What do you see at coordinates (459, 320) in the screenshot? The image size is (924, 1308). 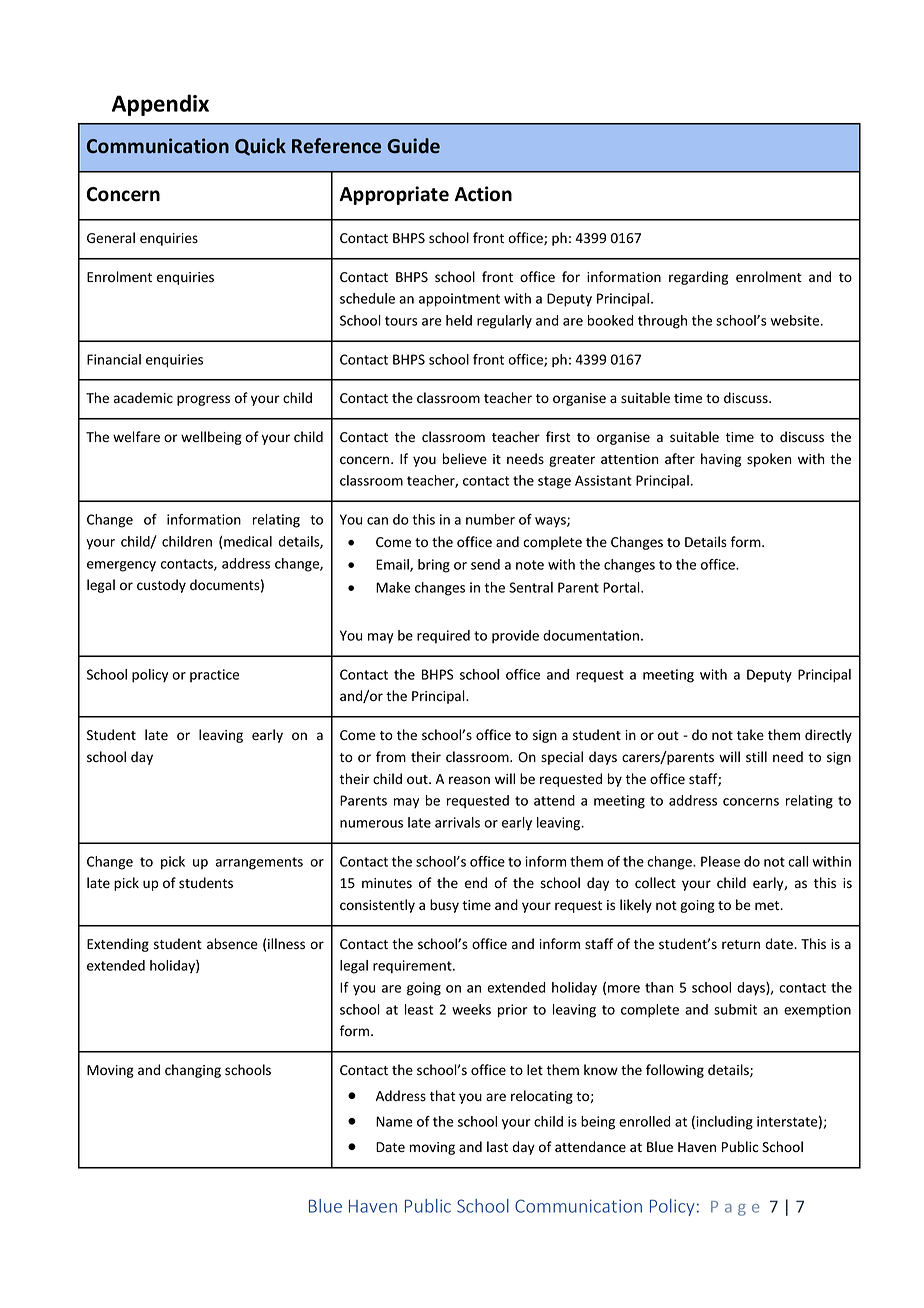 I see `held` at bounding box center [459, 320].
